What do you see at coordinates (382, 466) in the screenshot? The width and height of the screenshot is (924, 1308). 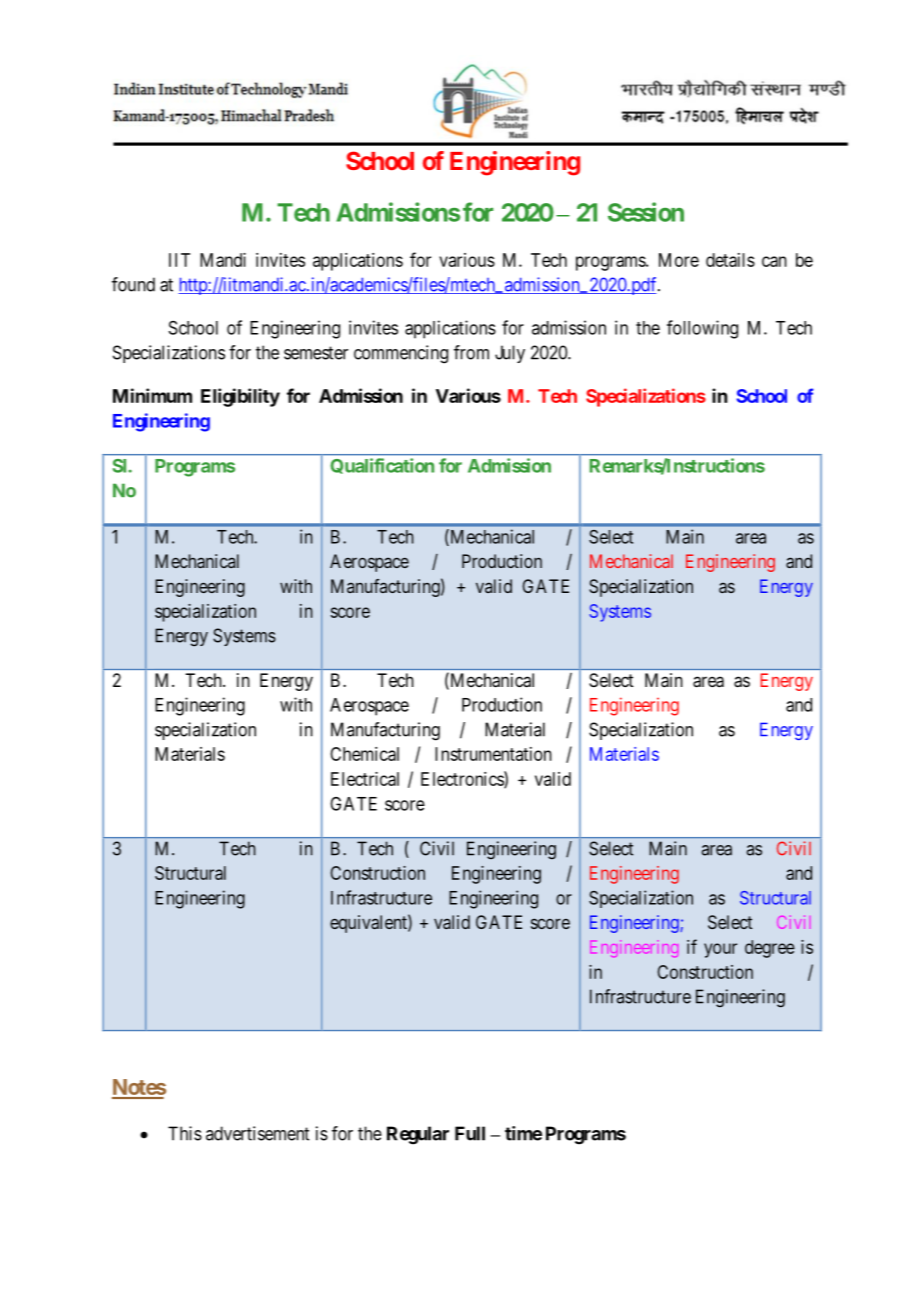 I see `Qualification` at bounding box center [382, 466].
